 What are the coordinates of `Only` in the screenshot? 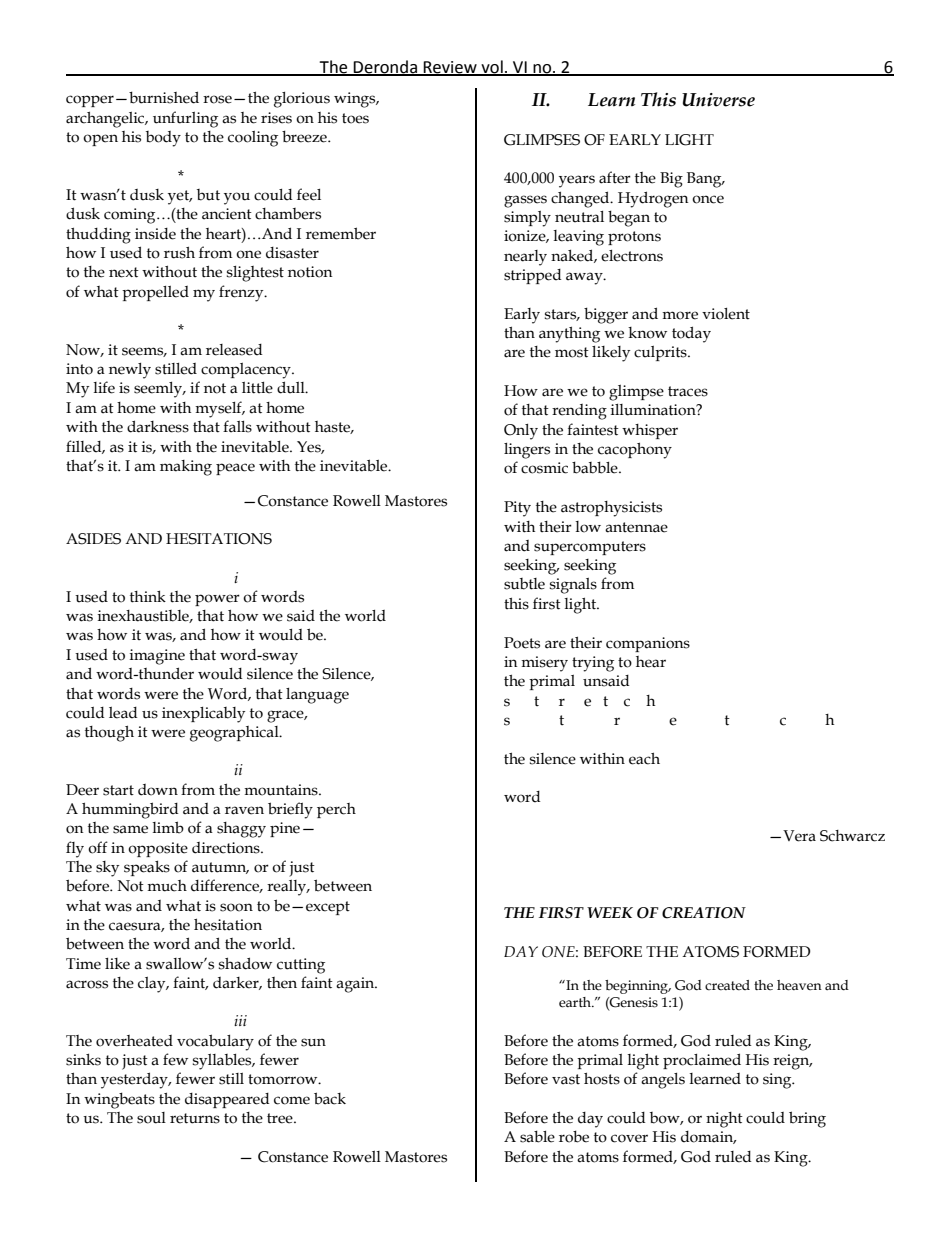 It's located at (521, 432).
